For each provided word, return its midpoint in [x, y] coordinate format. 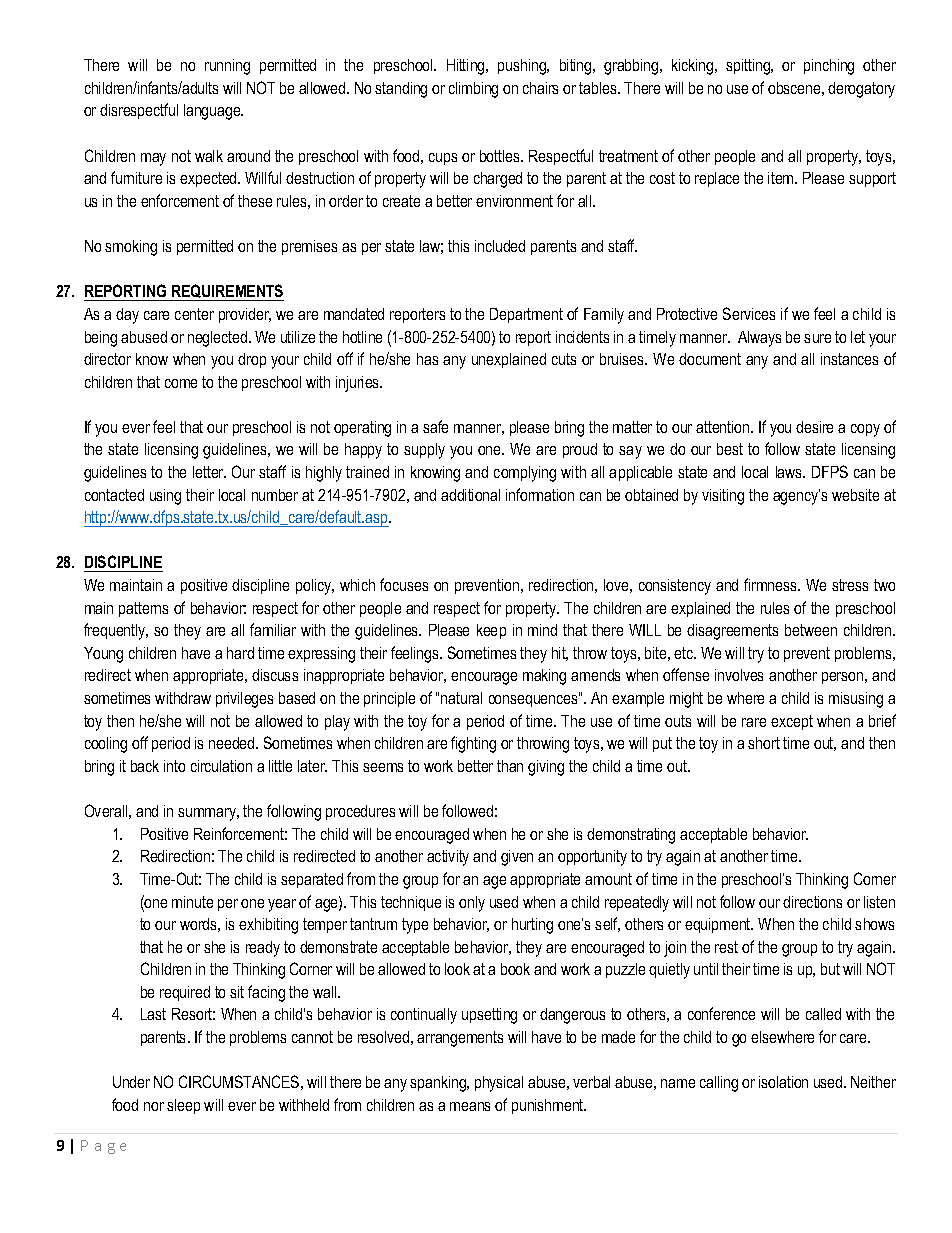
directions [812, 902]
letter [209, 472]
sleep [183, 1106]
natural [461, 698]
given [517, 858]
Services [749, 313]
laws [790, 472]
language [213, 112]
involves [739, 675]
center [194, 314]
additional [470, 495]
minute [192, 902]
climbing [473, 90]
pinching [829, 67]
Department [526, 315]
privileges [244, 700]
